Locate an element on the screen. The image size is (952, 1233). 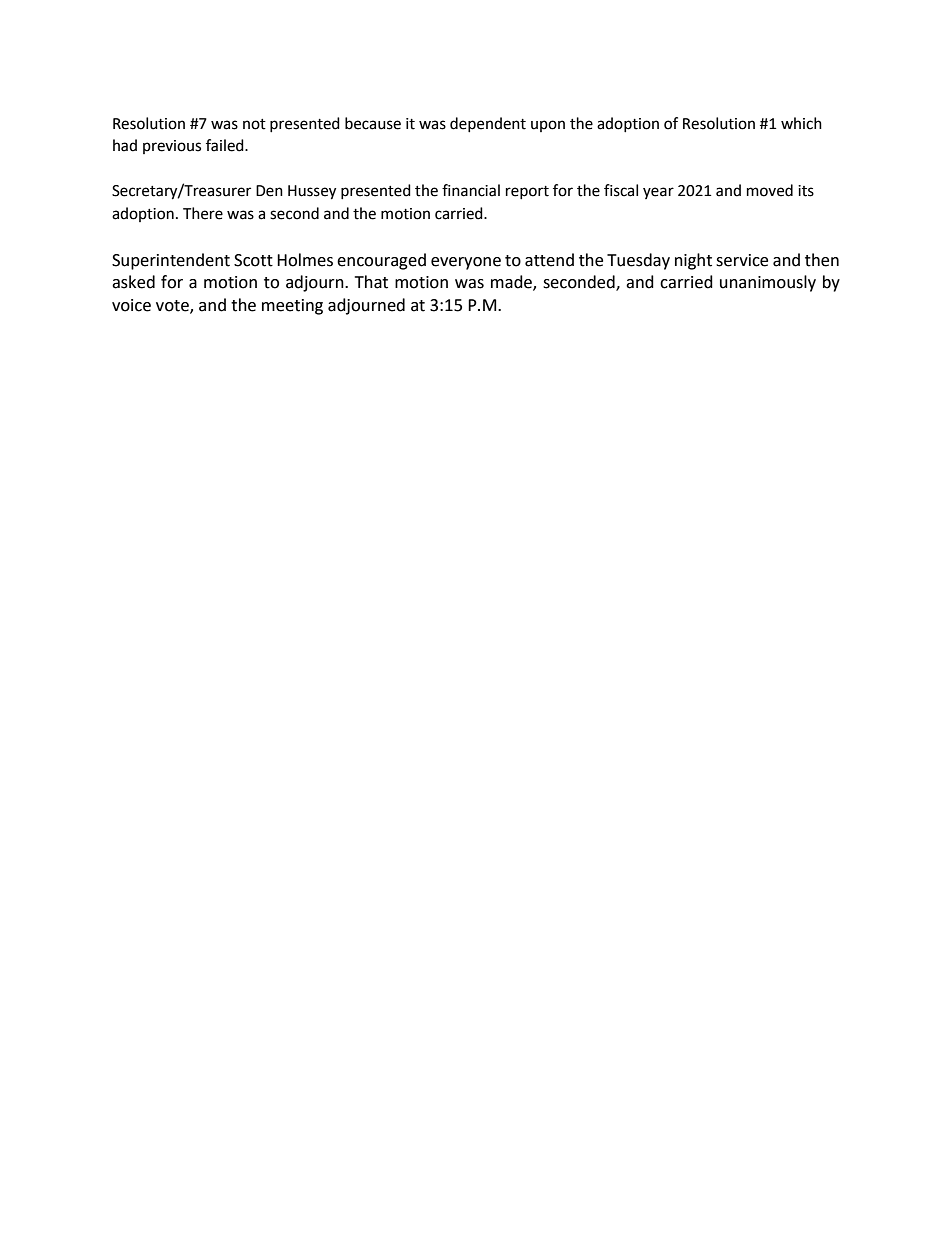
There is located at coordinates (203, 213).
